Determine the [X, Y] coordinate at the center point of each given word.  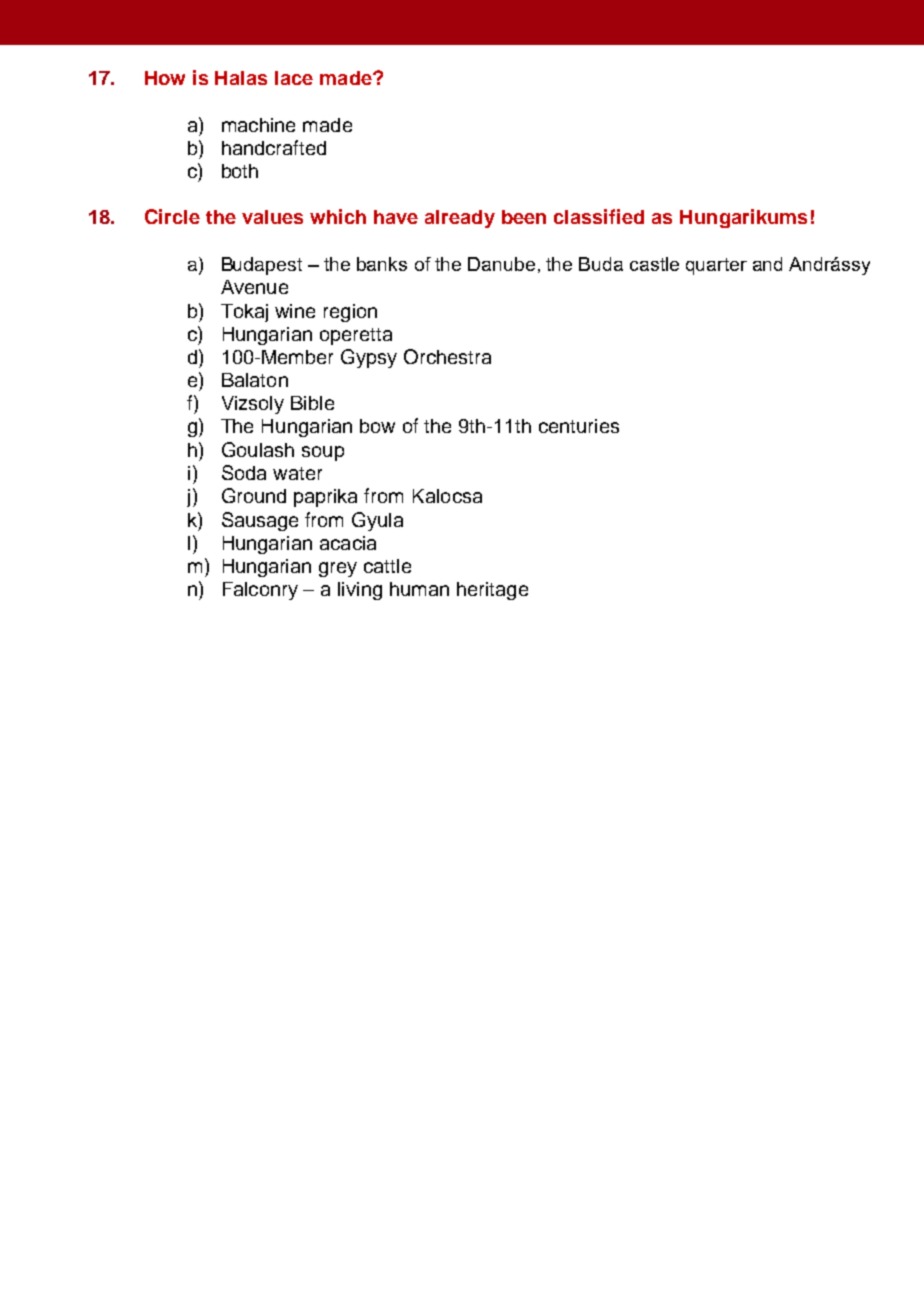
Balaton [255, 380]
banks [382, 264]
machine [258, 125]
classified [599, 216]
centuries [579, 426]
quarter [716, 266]
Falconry [260, 591]
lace [294, 78]
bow [377, 426]
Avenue [254, 287]
